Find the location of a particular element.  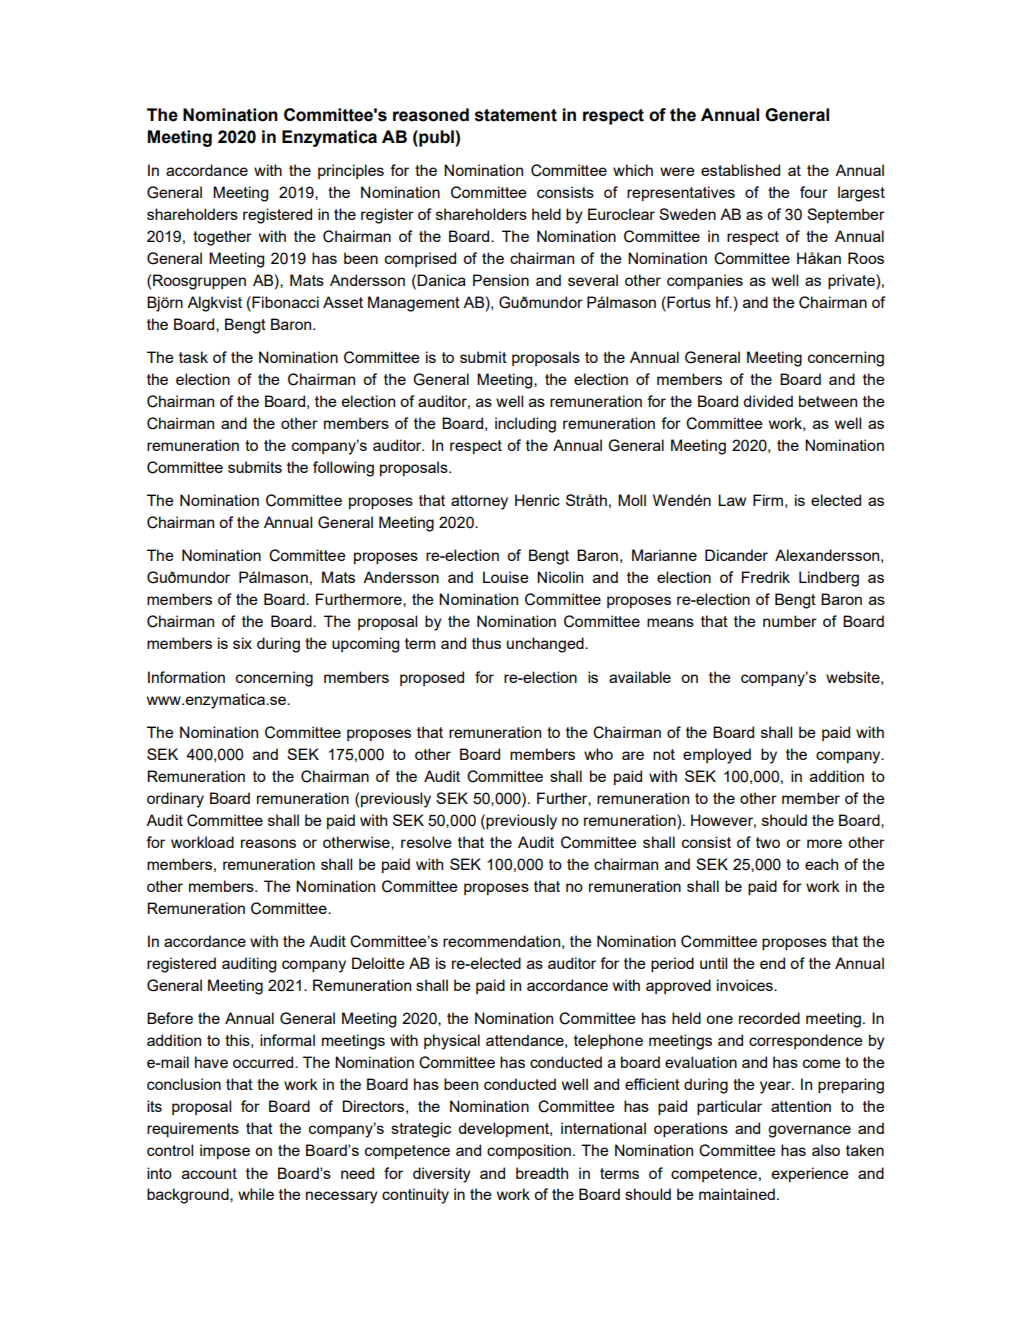

composition is located at coordinates (529, 1151).
